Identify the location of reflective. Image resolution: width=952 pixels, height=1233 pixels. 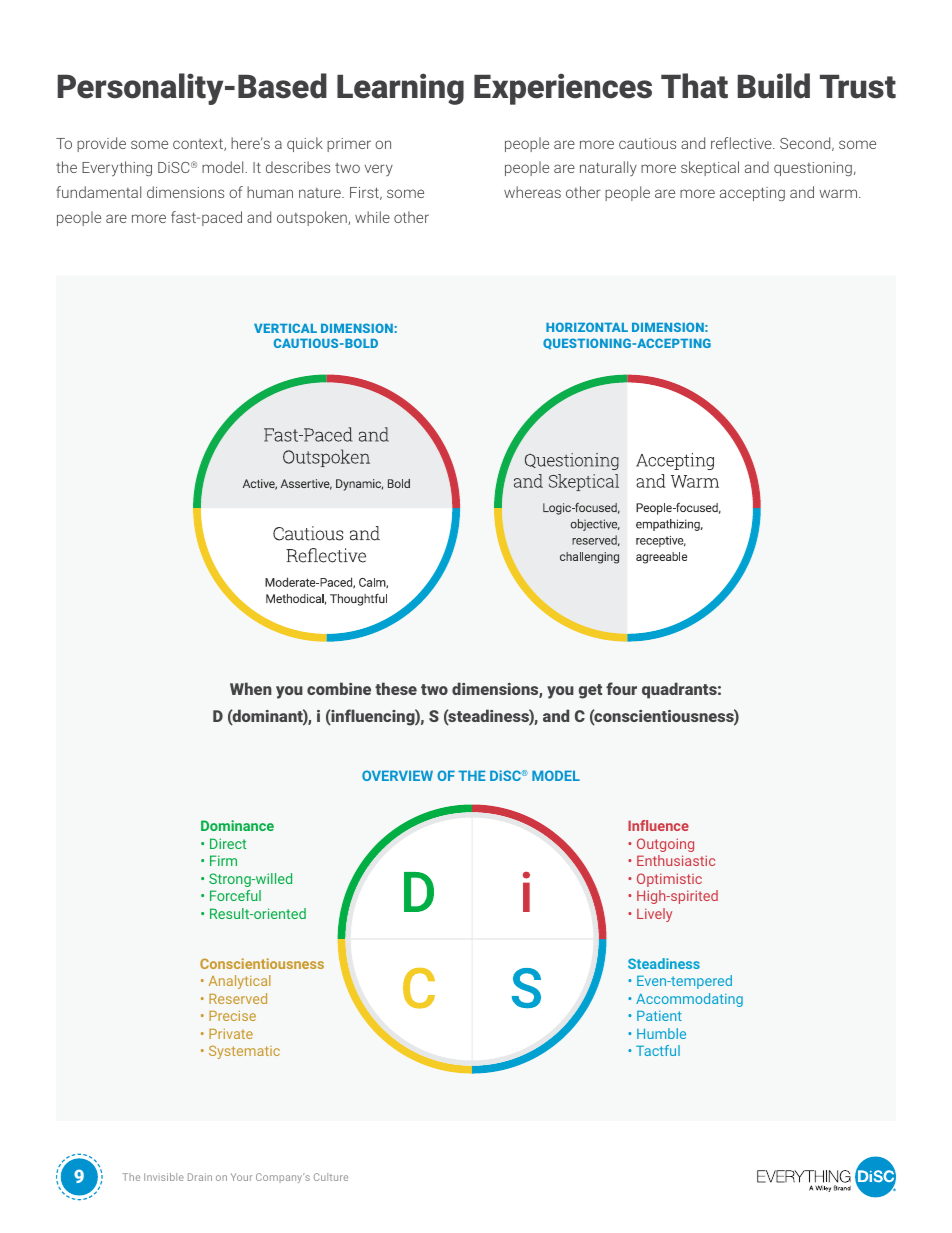
(742, 143).
